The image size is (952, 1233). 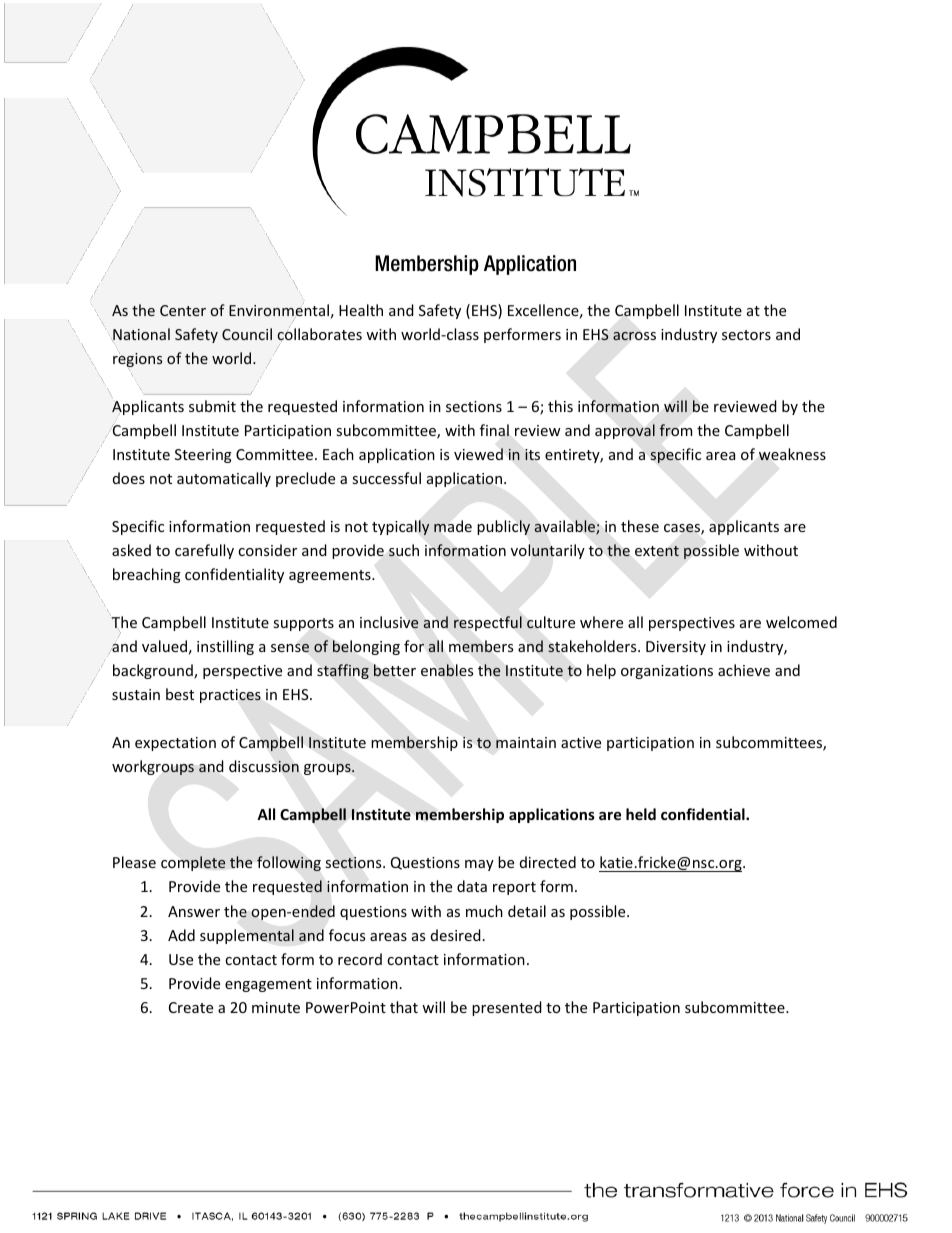 I want to click on welcomed, so click(x=801, y=622).
